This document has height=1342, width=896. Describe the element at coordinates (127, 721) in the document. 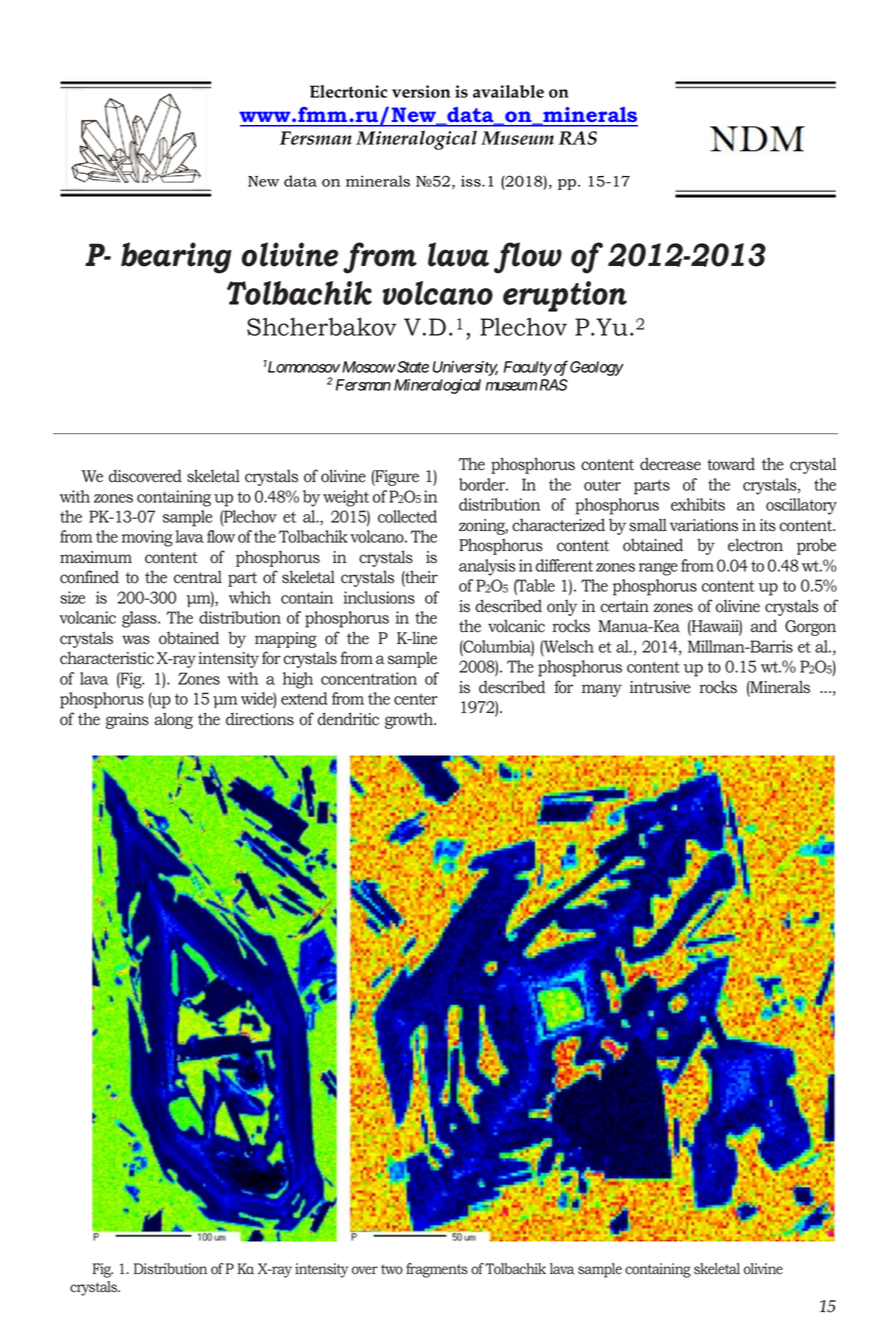

I see `grains` at that location.
